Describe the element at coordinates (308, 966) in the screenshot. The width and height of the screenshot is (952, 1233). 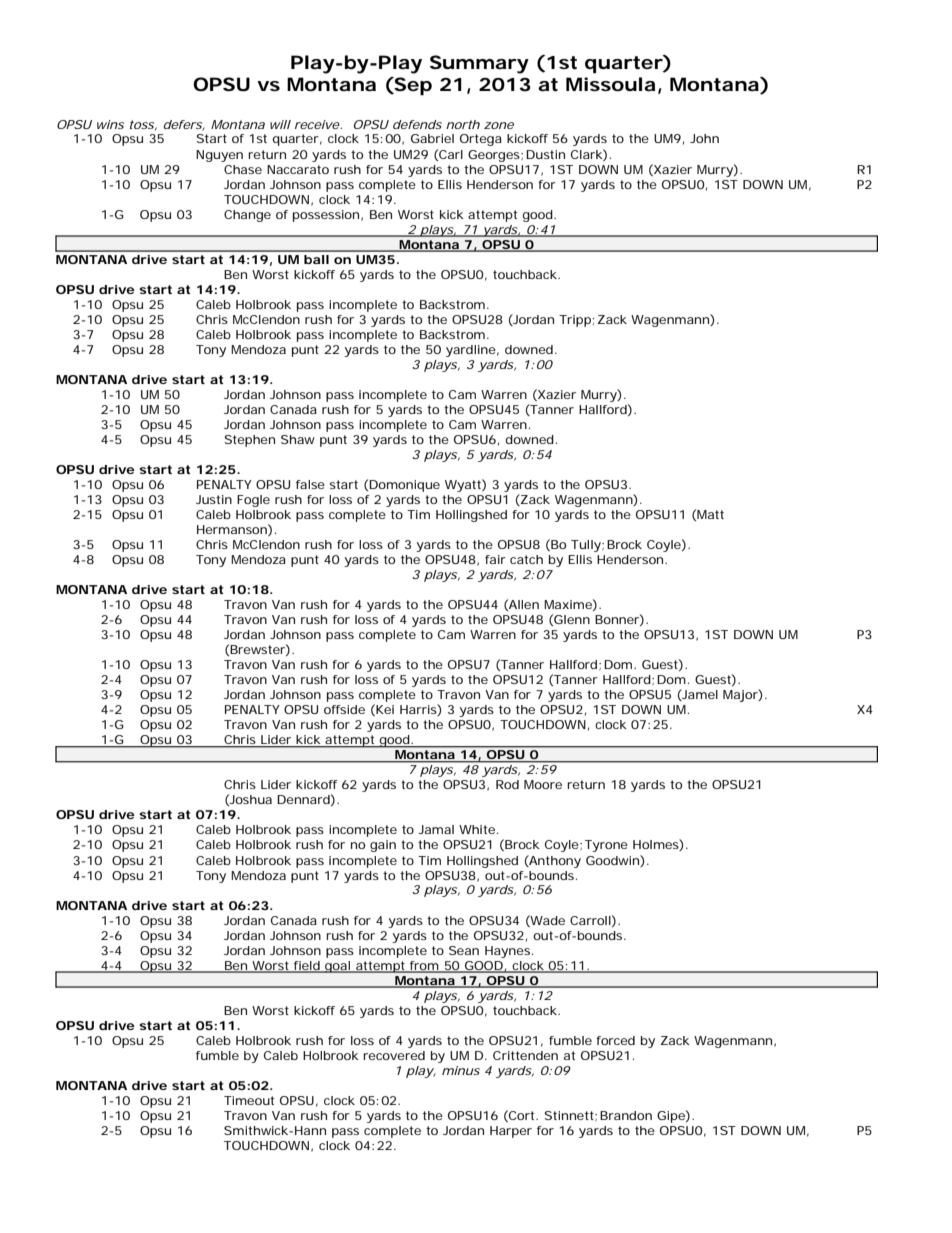
I see `field` at that location.
